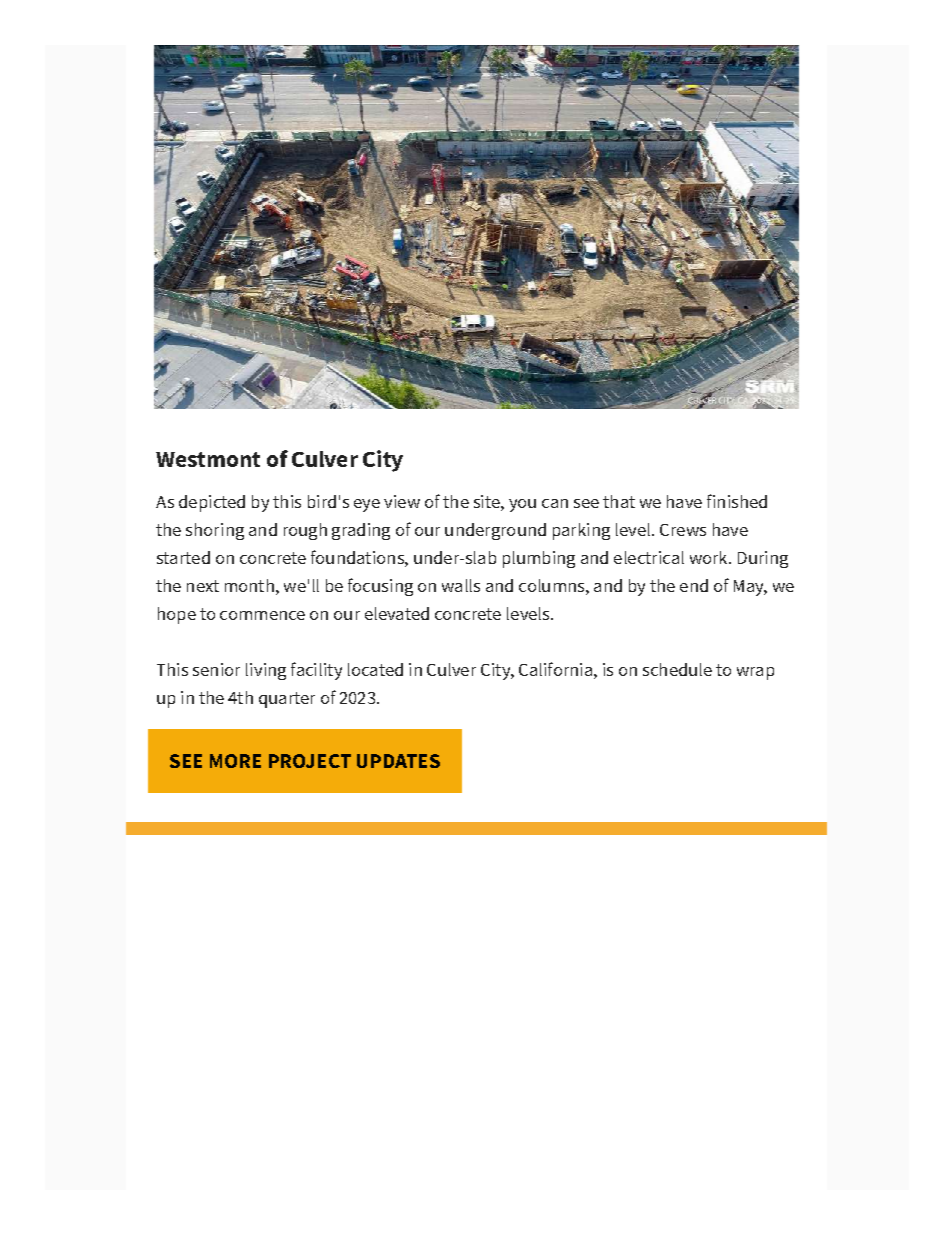  I want to click on schedule, so click(677, 669).
